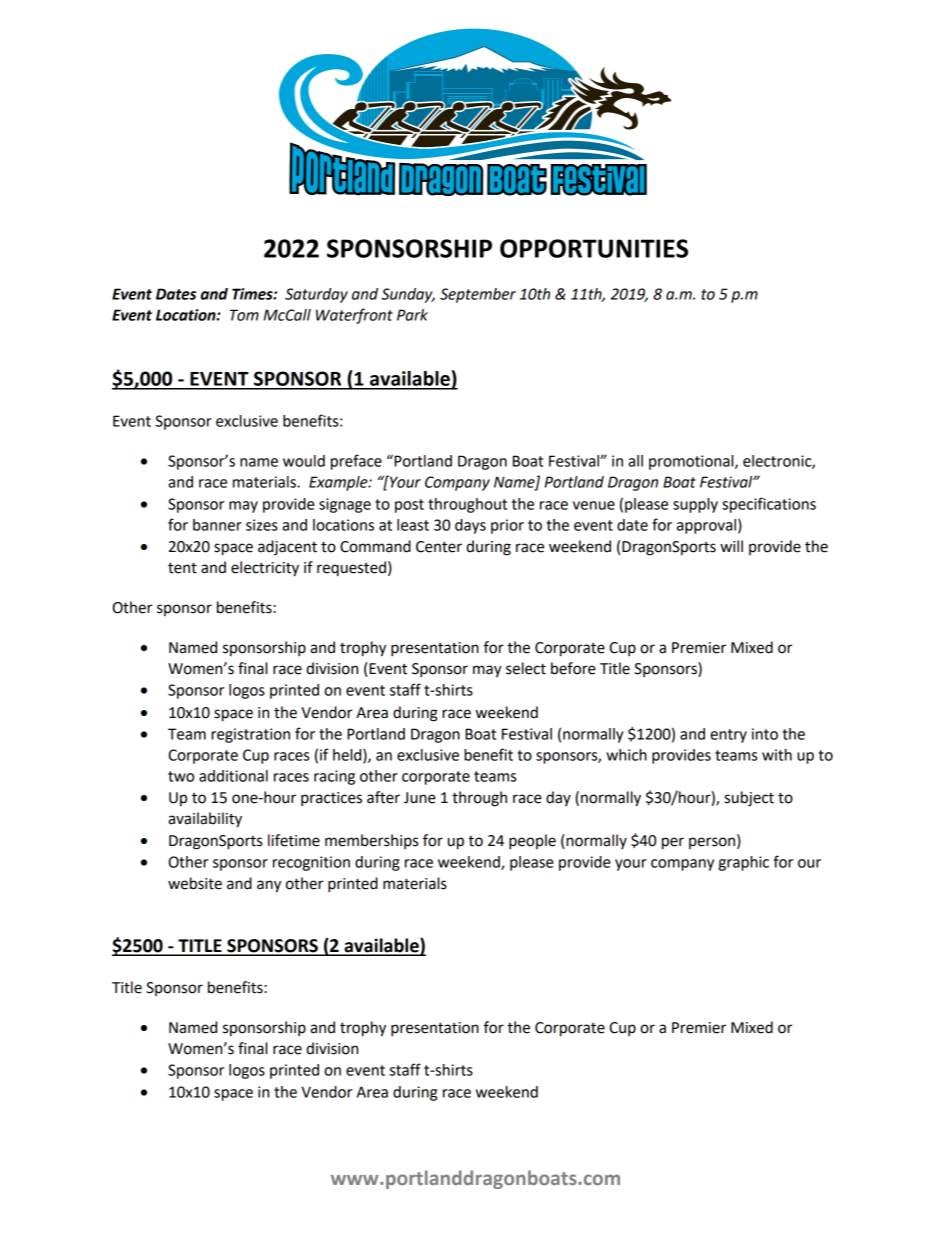  Describe the element at coordinates (692, 462) in the image. I see `promotional` at that location.
